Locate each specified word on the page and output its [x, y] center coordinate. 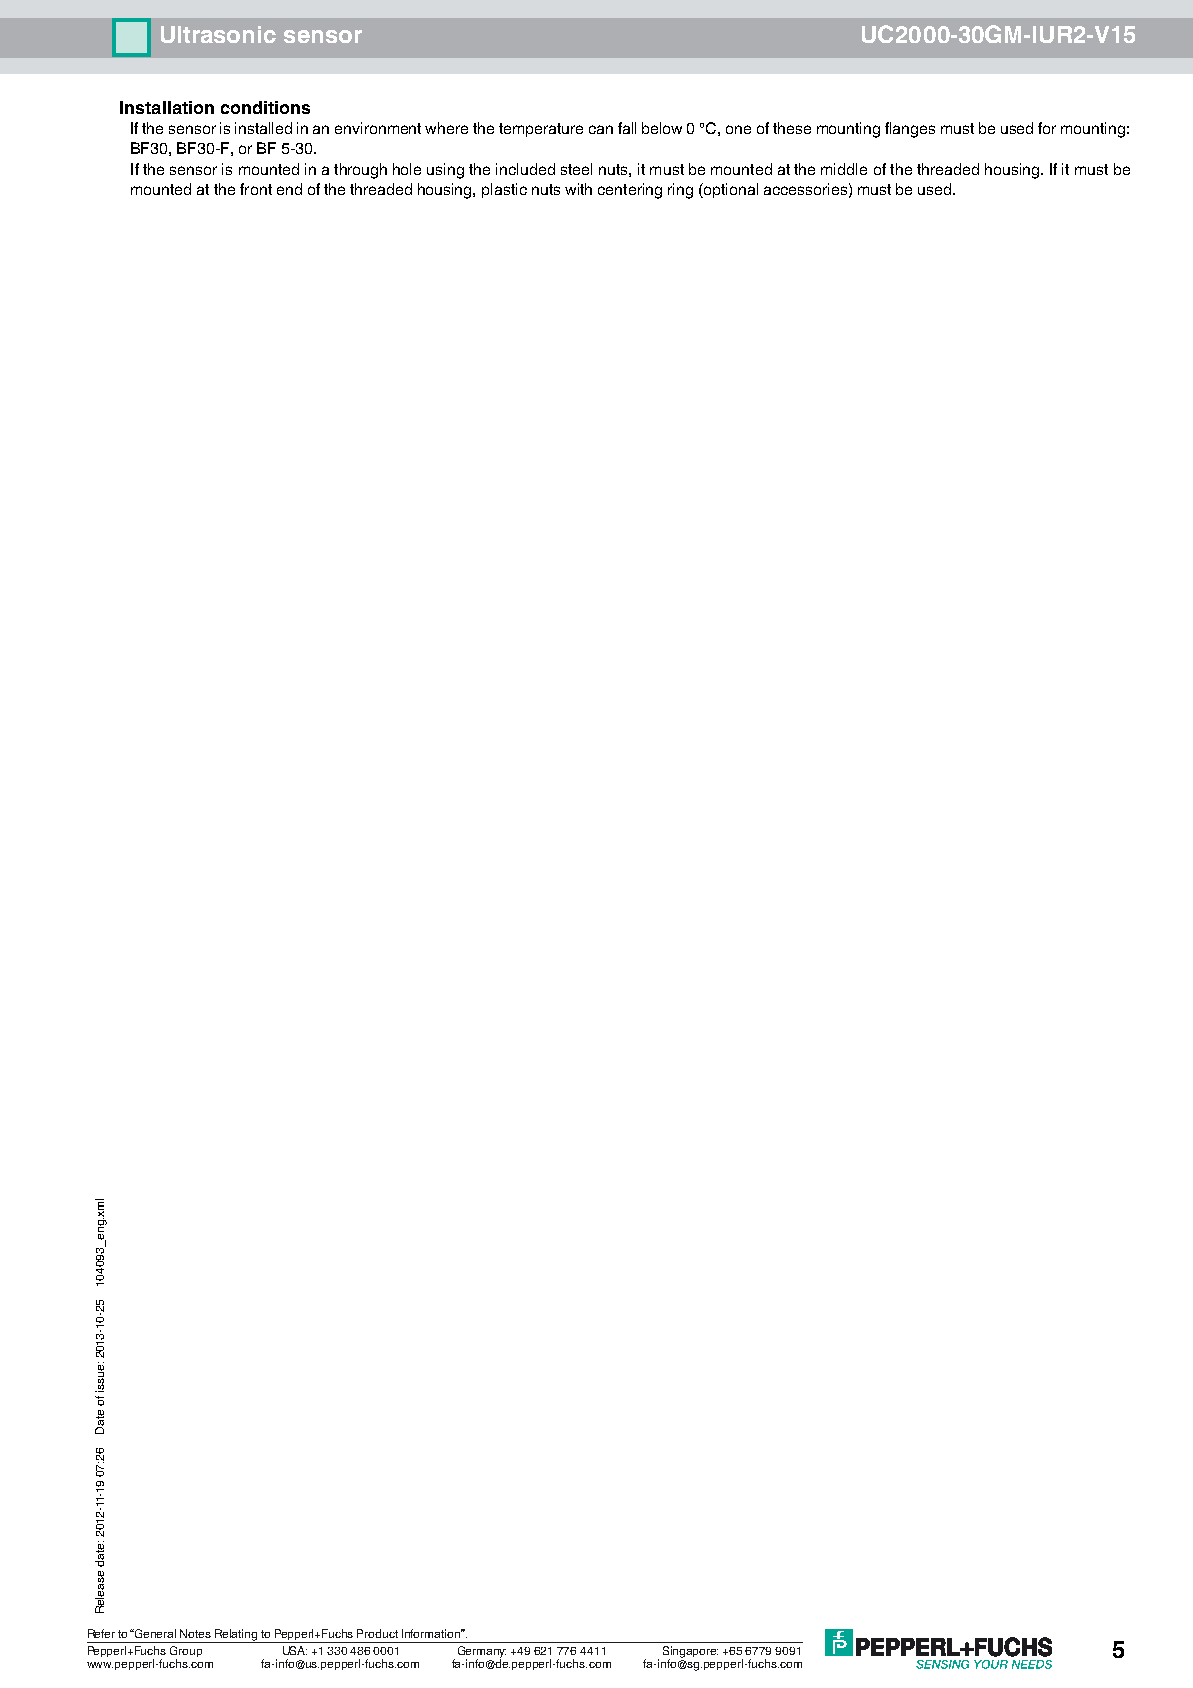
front [256, 189]
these [792, 128]
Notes [195, 1633]
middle [844, 169]
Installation [167, 107]
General [154, 1633]
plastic [504, 190]
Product [377, 1633]
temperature [541, 130]
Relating [236, 1636]
